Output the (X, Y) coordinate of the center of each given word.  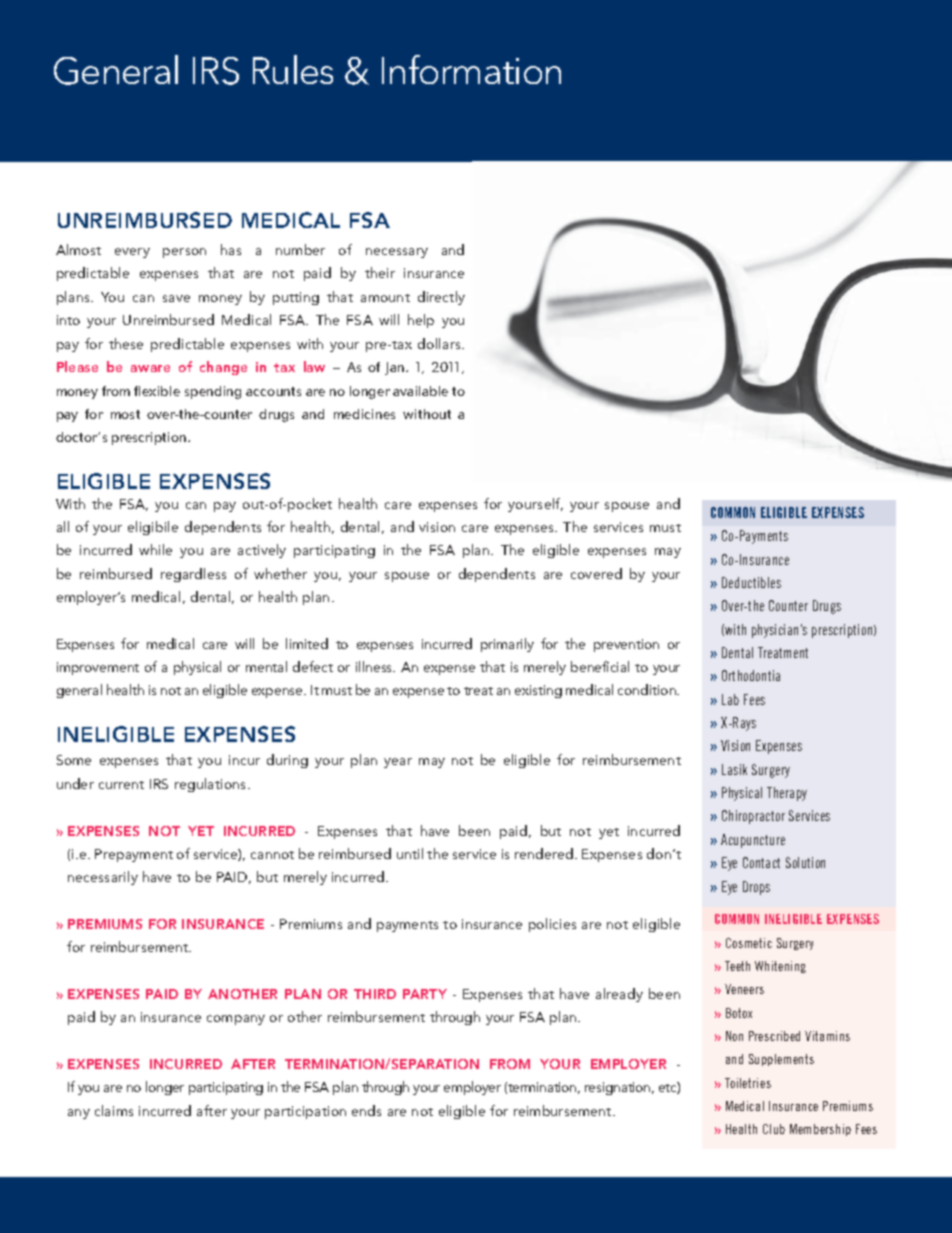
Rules (293, 69)
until (410, 853)
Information (471, 69)
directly (441, 298)
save (176, 298)
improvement (98, 668)
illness (375, 666)
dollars (440, 343)
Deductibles (751, 582)
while (155, 549)
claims (114, 1110)
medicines (364, 414)
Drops (756, 888)
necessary (397, 253)
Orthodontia (751, 675)
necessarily (103, 878)
